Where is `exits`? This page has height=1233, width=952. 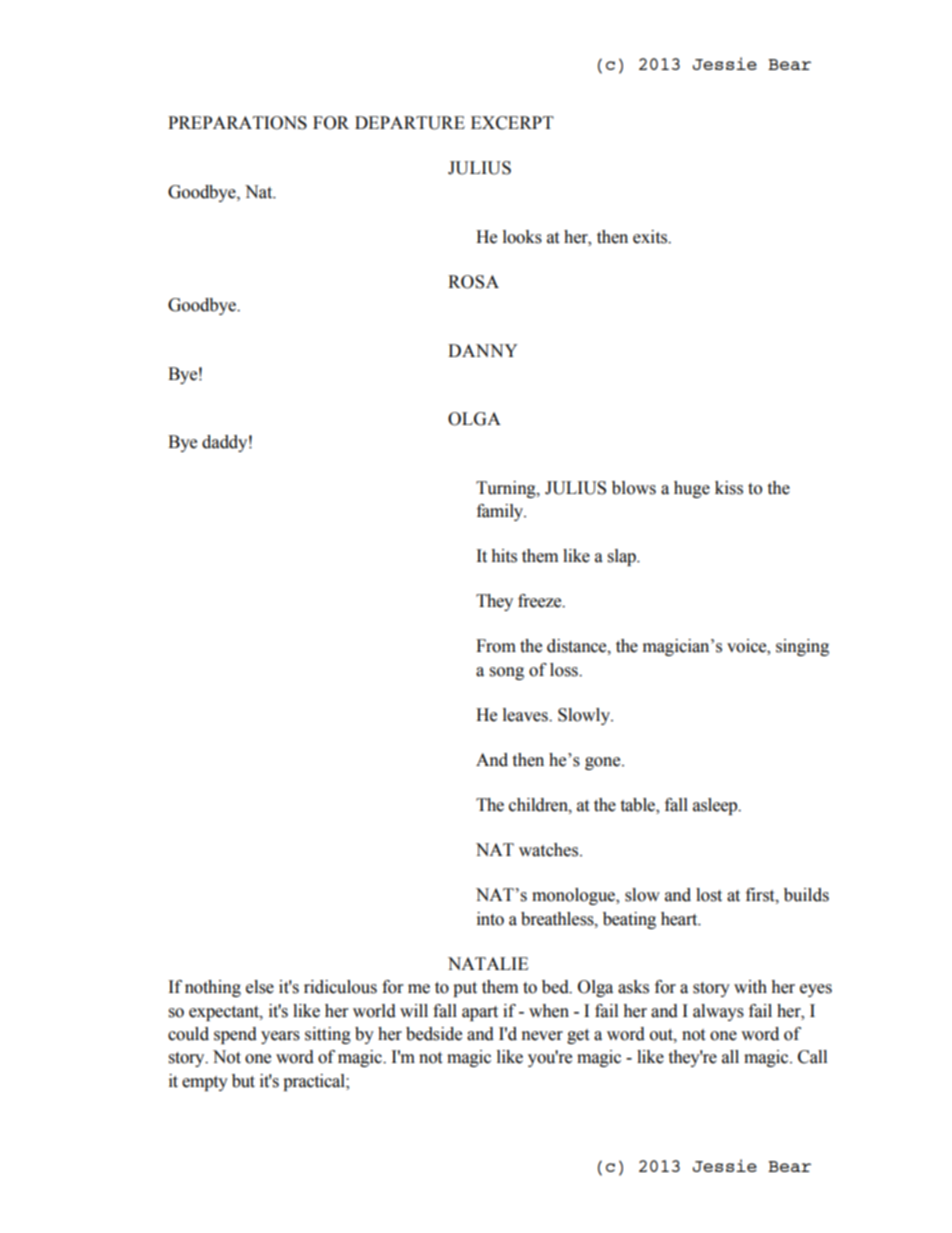
exits is located at coordinates (651, 237).
